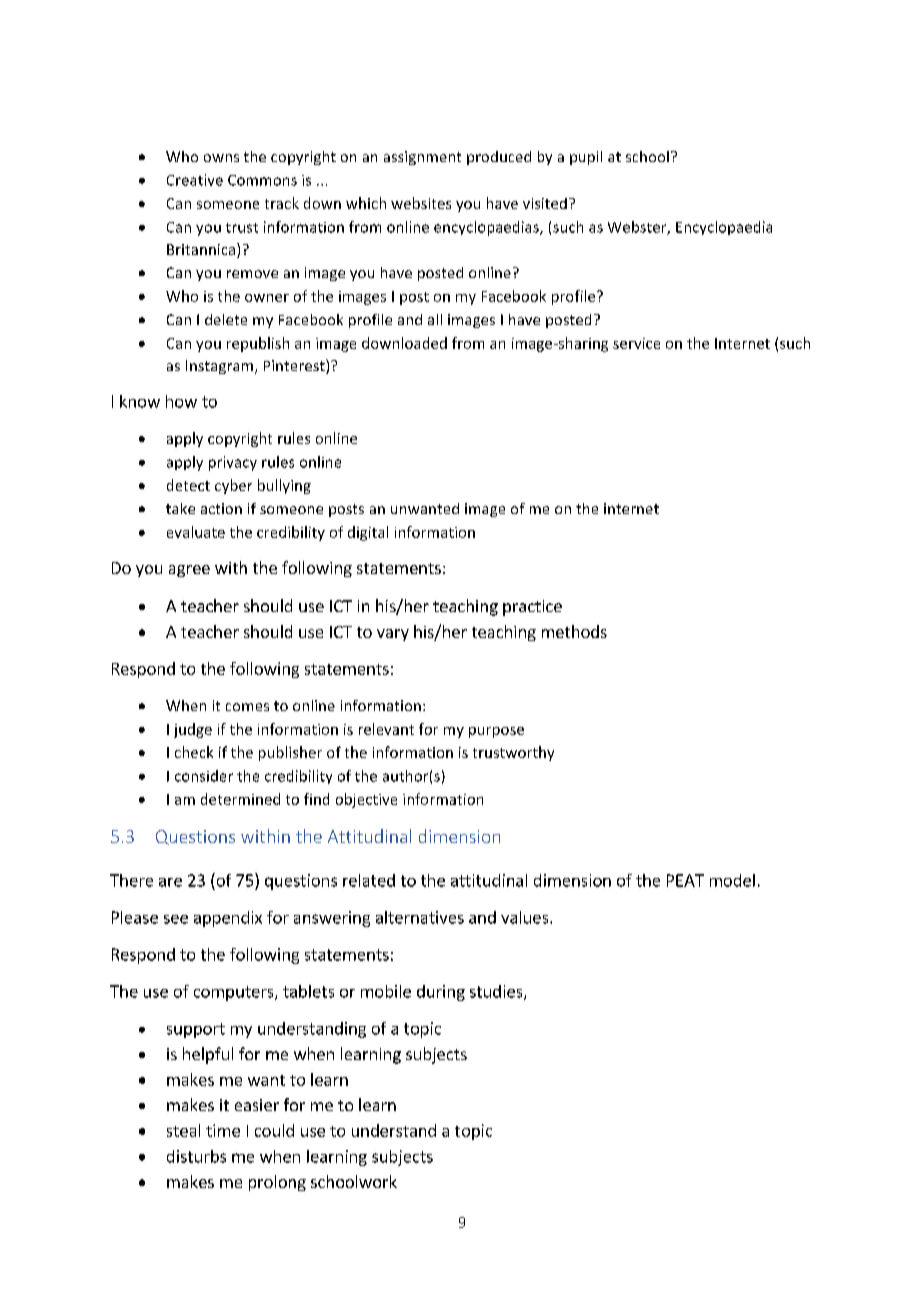 Image resolution: width=924 pixels, height=1308 pixels. What do you see at coordinates (196, 1156) in the image?
I see `disturbs` at bounding box center [196, 1156].
